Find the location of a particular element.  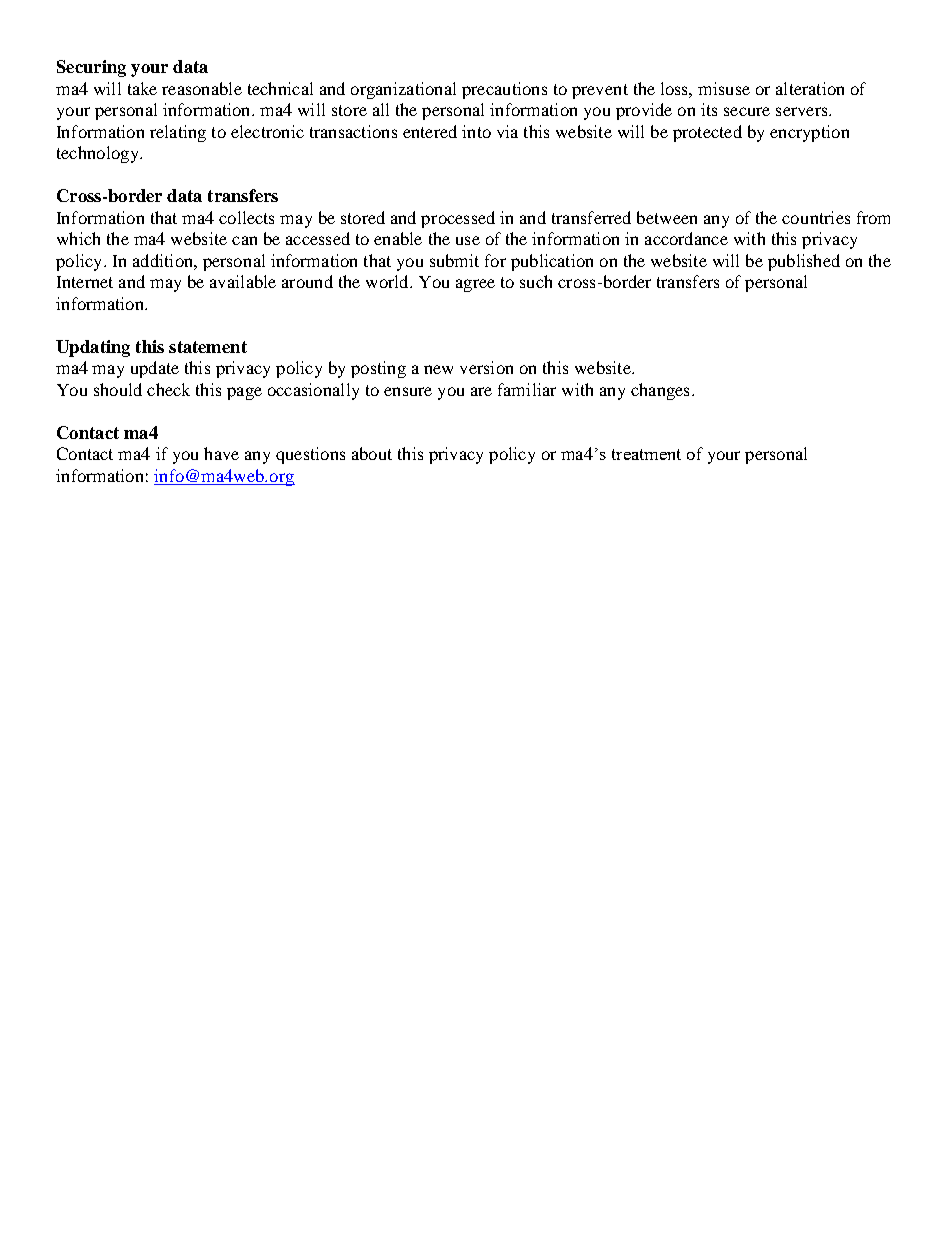

treatment is located at coordinates (646, 454).
